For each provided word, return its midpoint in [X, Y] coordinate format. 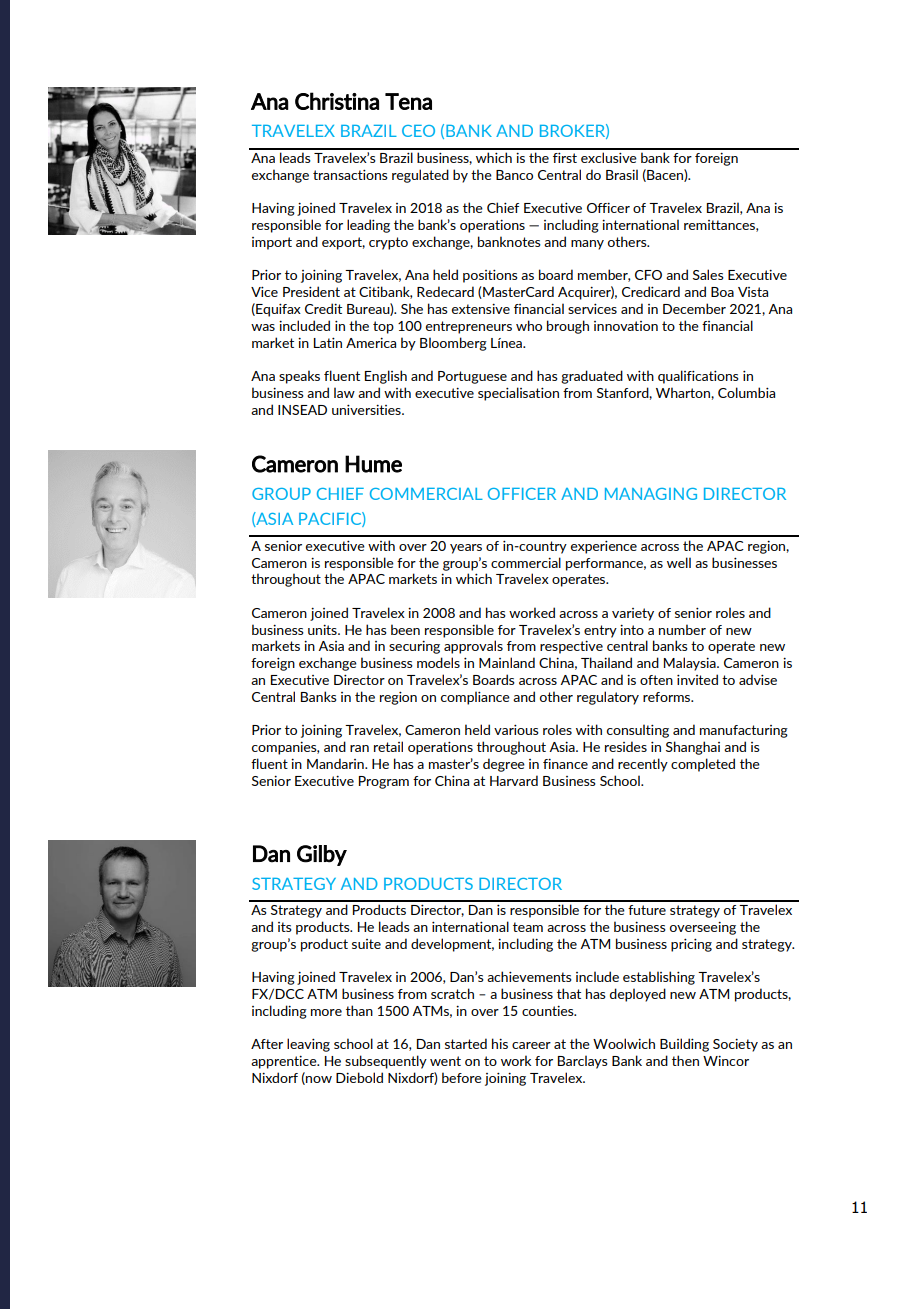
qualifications [698, 377]
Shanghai [693, 748]
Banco [514, 175]
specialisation [518, 394]
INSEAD [302, 410]
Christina [337, 101]
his [500, 1043]
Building [684, 1045]
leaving [308, 1045]
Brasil [622, 174]
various [516, 730]
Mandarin [336, 763]
